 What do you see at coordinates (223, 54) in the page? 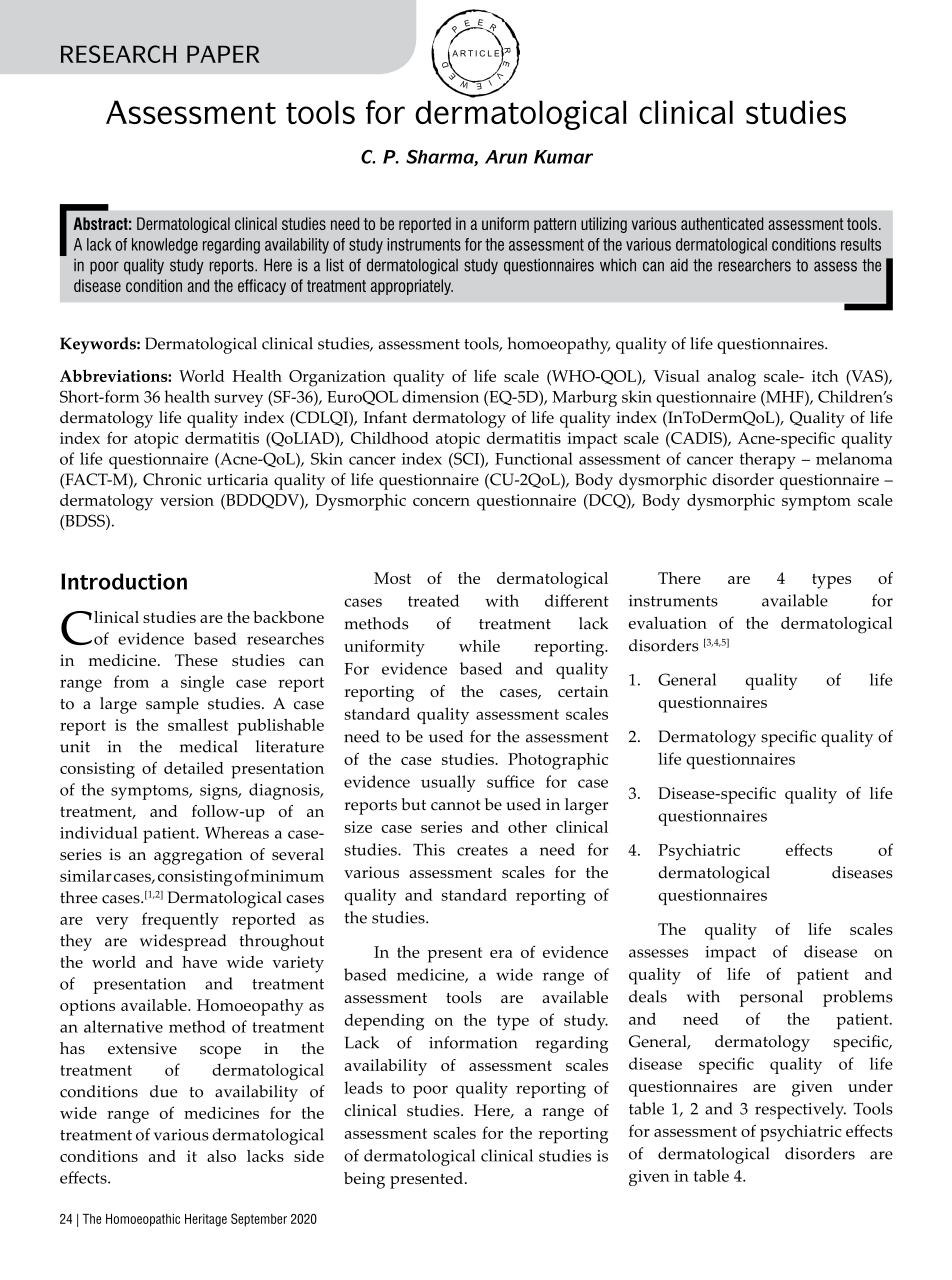
I see `PAPER` at bounding box center [223, 54].
